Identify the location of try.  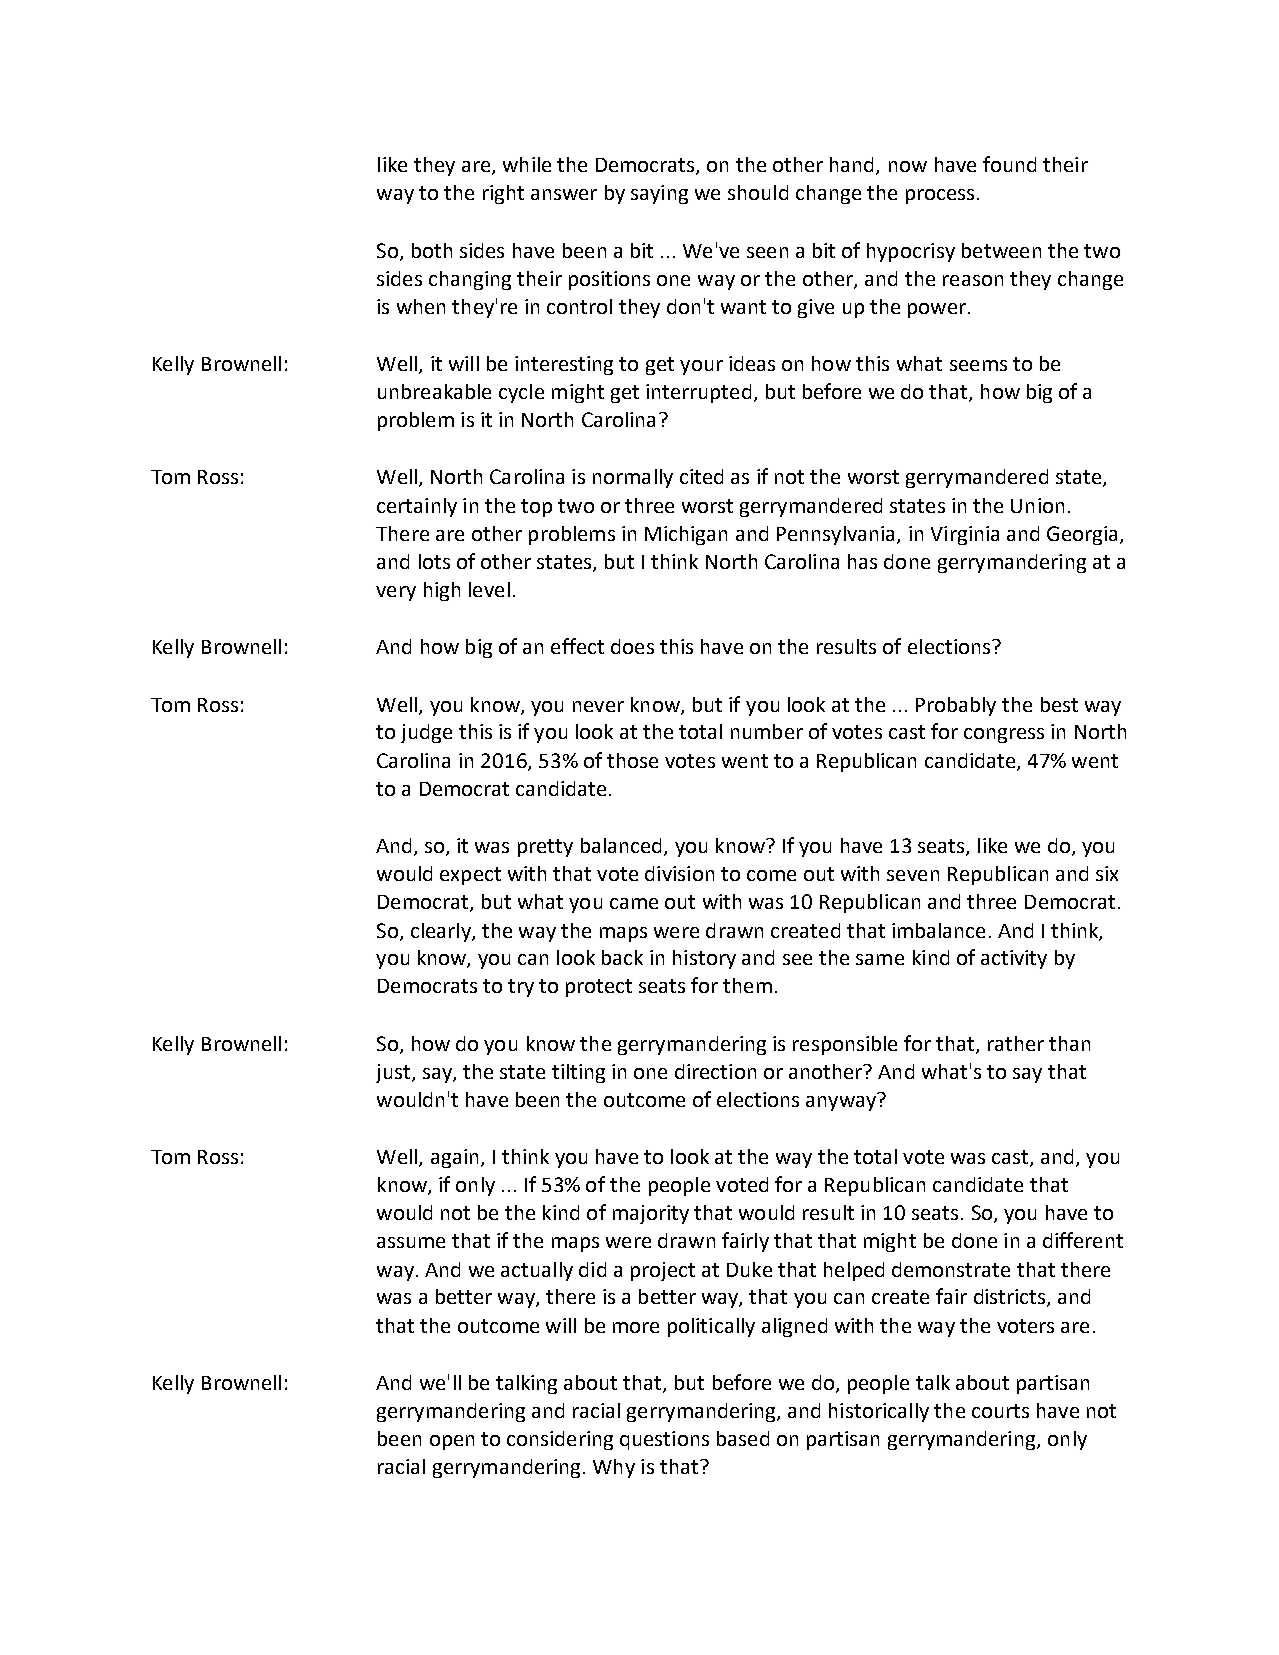
(521, 988).
